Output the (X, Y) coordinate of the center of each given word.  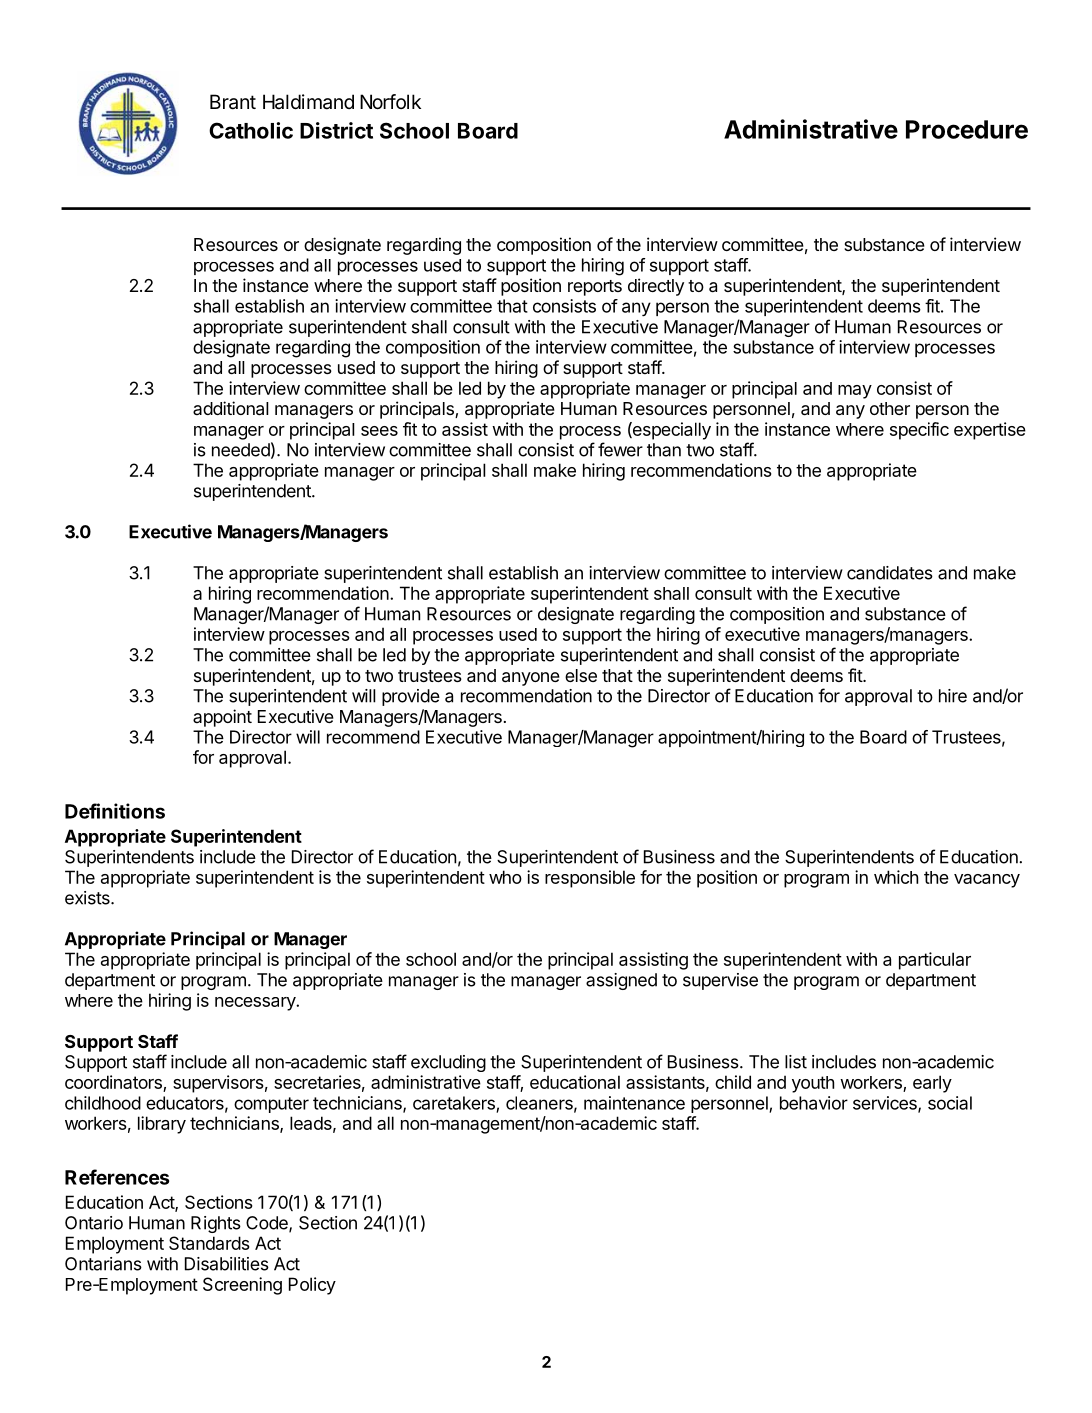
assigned (621, 981)
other (890, 408)
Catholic (251, 130)
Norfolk (390, 101)
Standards (209, 1243)
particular (935, 961)
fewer (620, 449)
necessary (256, 1004)
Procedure (967, 129)
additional (231, 408)
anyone (531, 679)
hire (953, 696)
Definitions (115, 811)
